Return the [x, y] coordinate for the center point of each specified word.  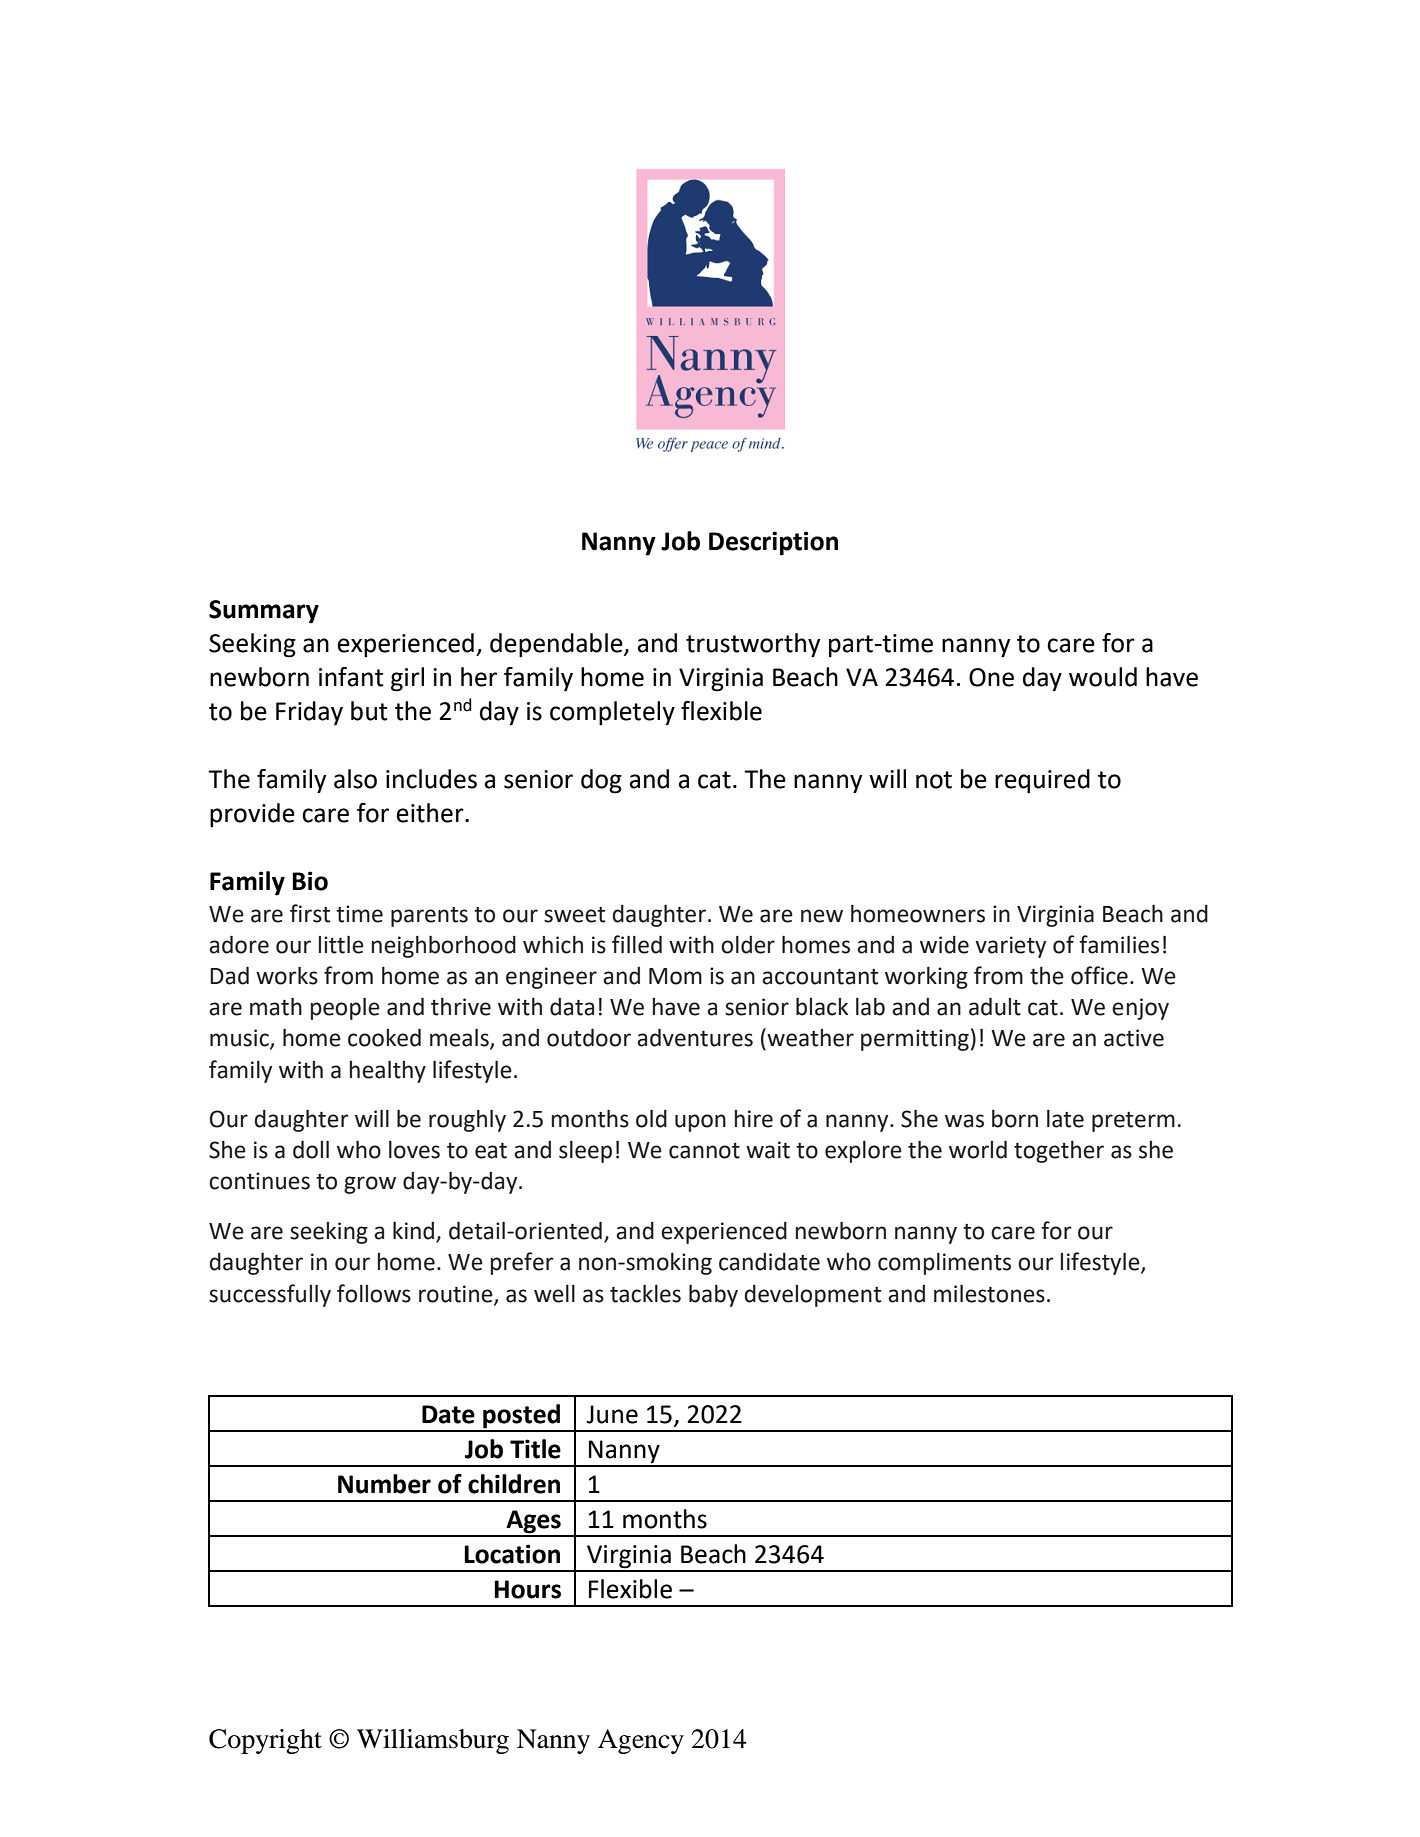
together [1059, 1152]
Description [773, 543]
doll [311, 1150]
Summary [264, 612]
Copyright [265, 1741]
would [1103, 677]
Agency [641, 1741]
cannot [704, 1151]
